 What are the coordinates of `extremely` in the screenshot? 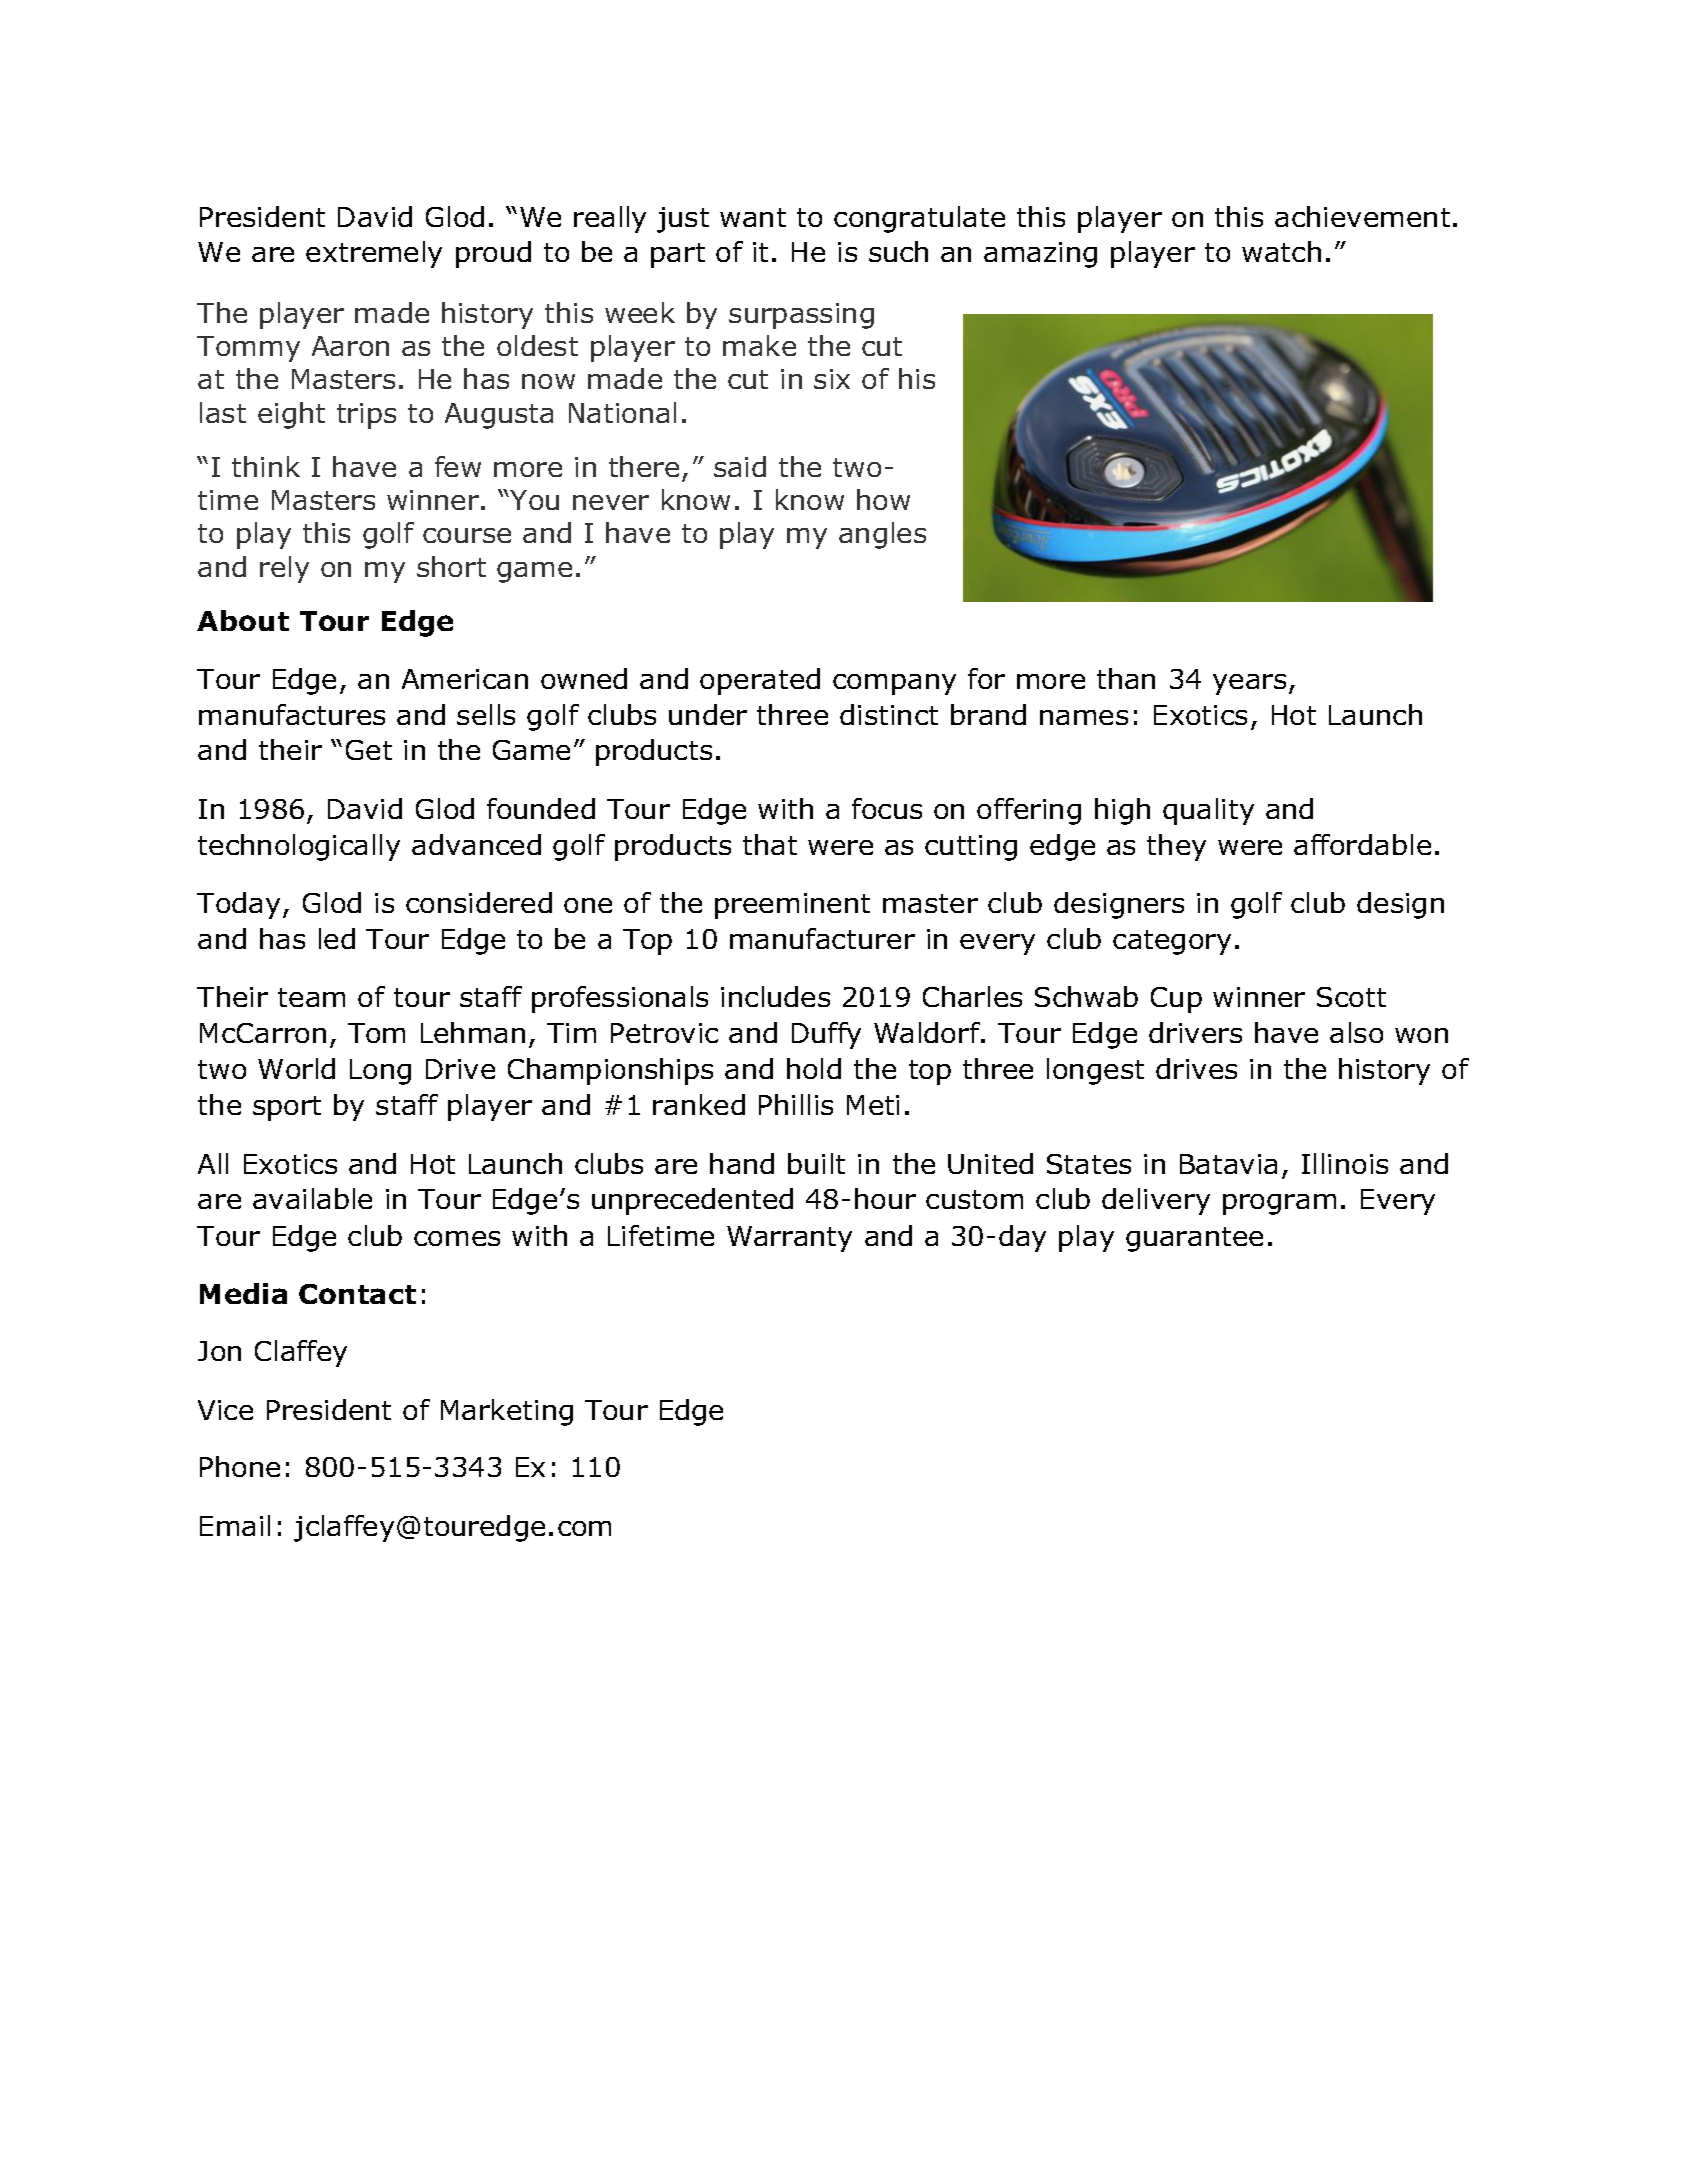 It's located at (374, 254).
